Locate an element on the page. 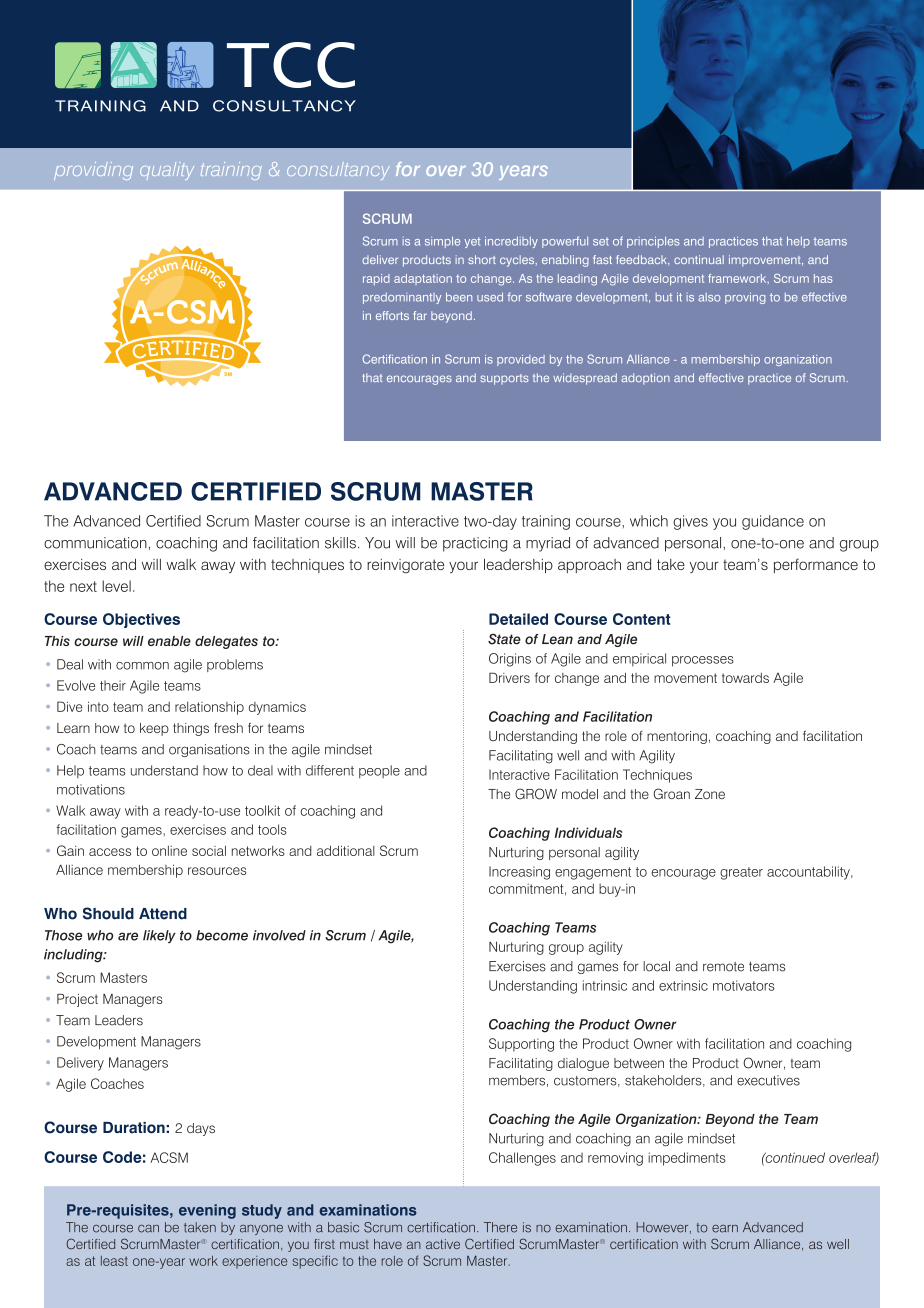 The height and width of the page is (1308, 924). remote is located at coordinates (723, 967).
